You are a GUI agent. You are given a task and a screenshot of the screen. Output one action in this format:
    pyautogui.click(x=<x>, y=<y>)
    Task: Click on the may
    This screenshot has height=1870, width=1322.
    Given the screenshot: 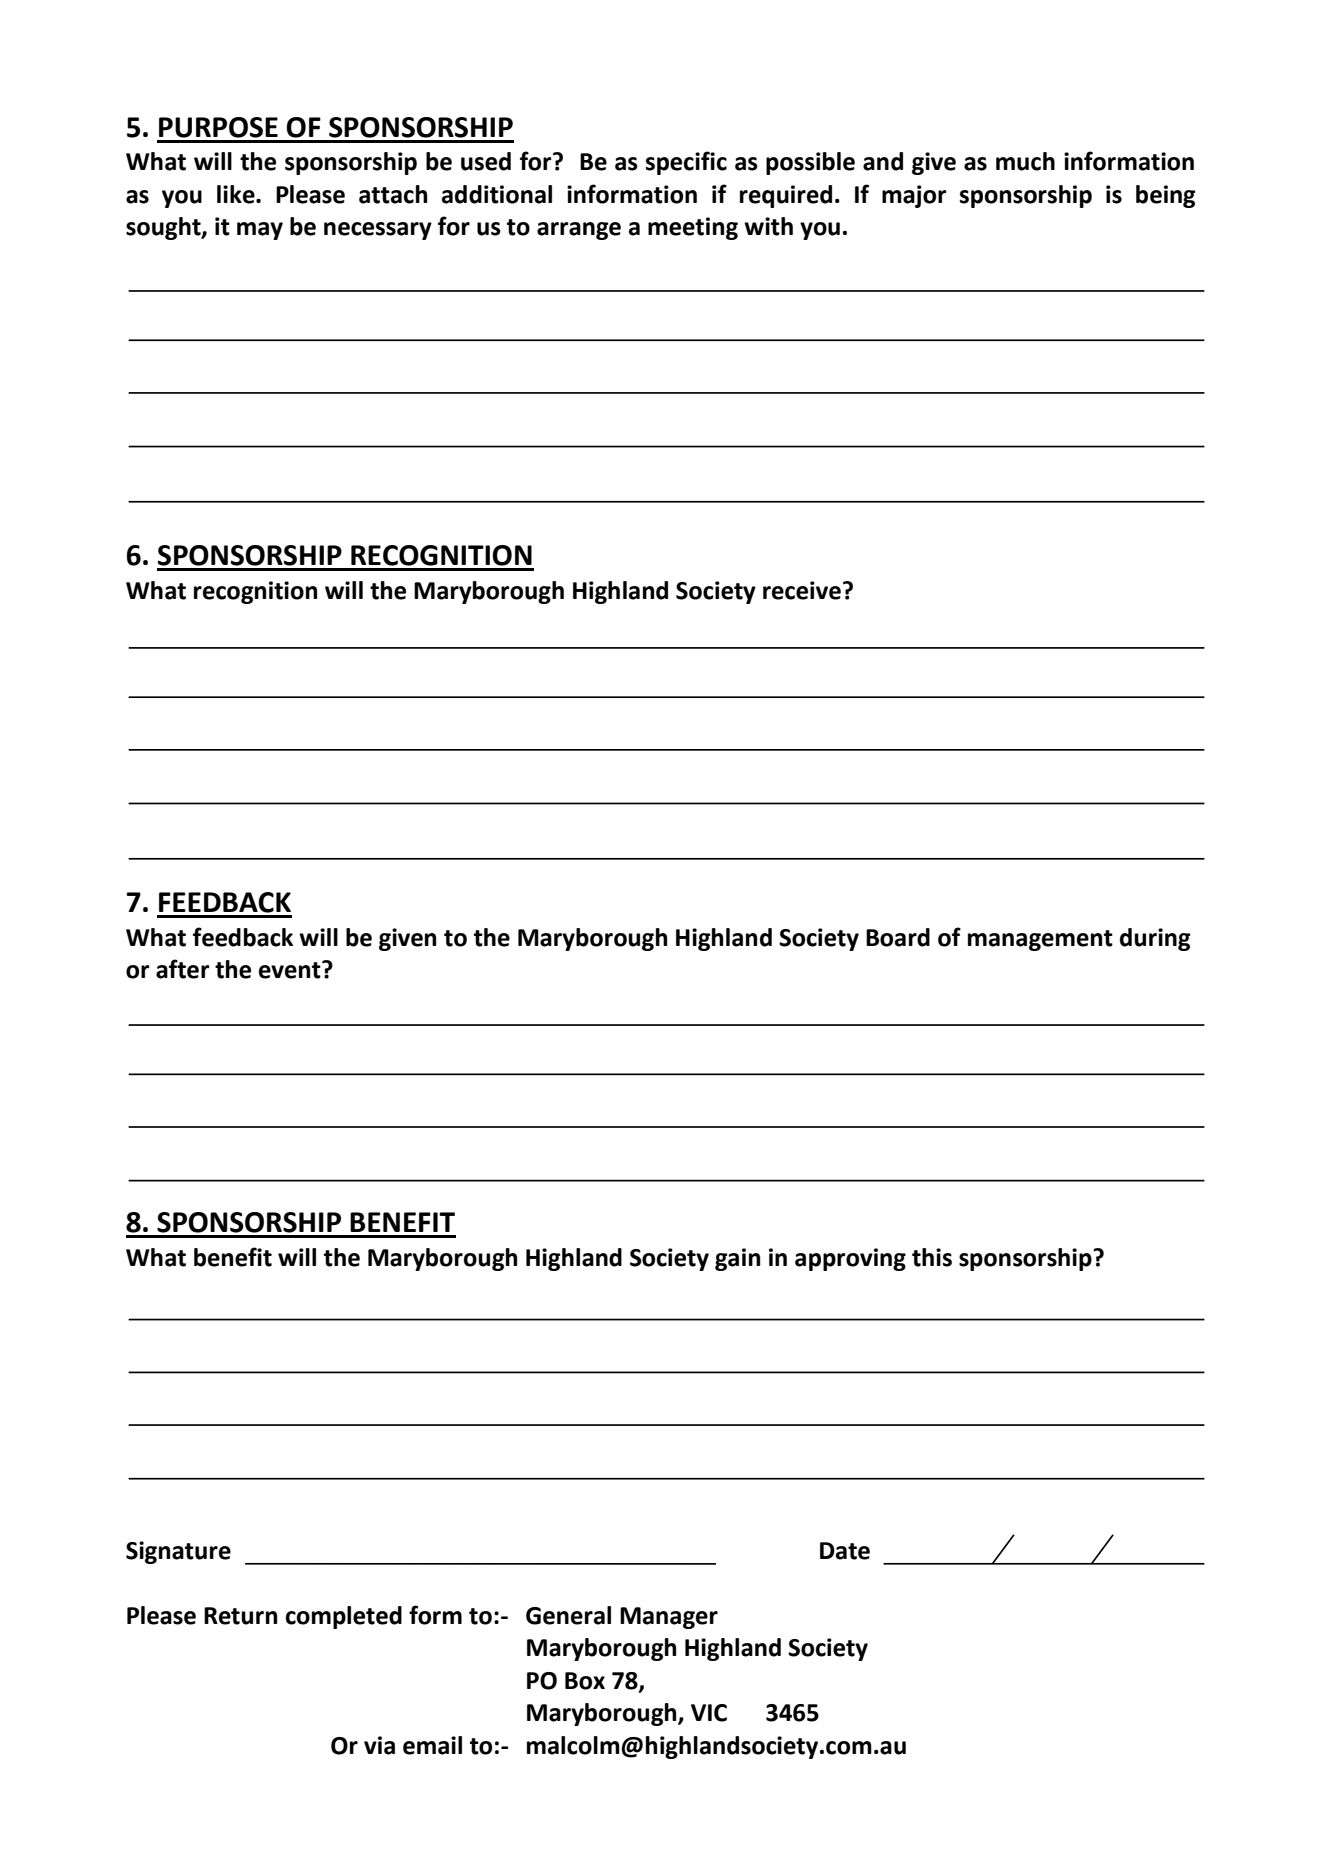 What is the action you would take?
    pyautogui.click(x=260, y=231)
